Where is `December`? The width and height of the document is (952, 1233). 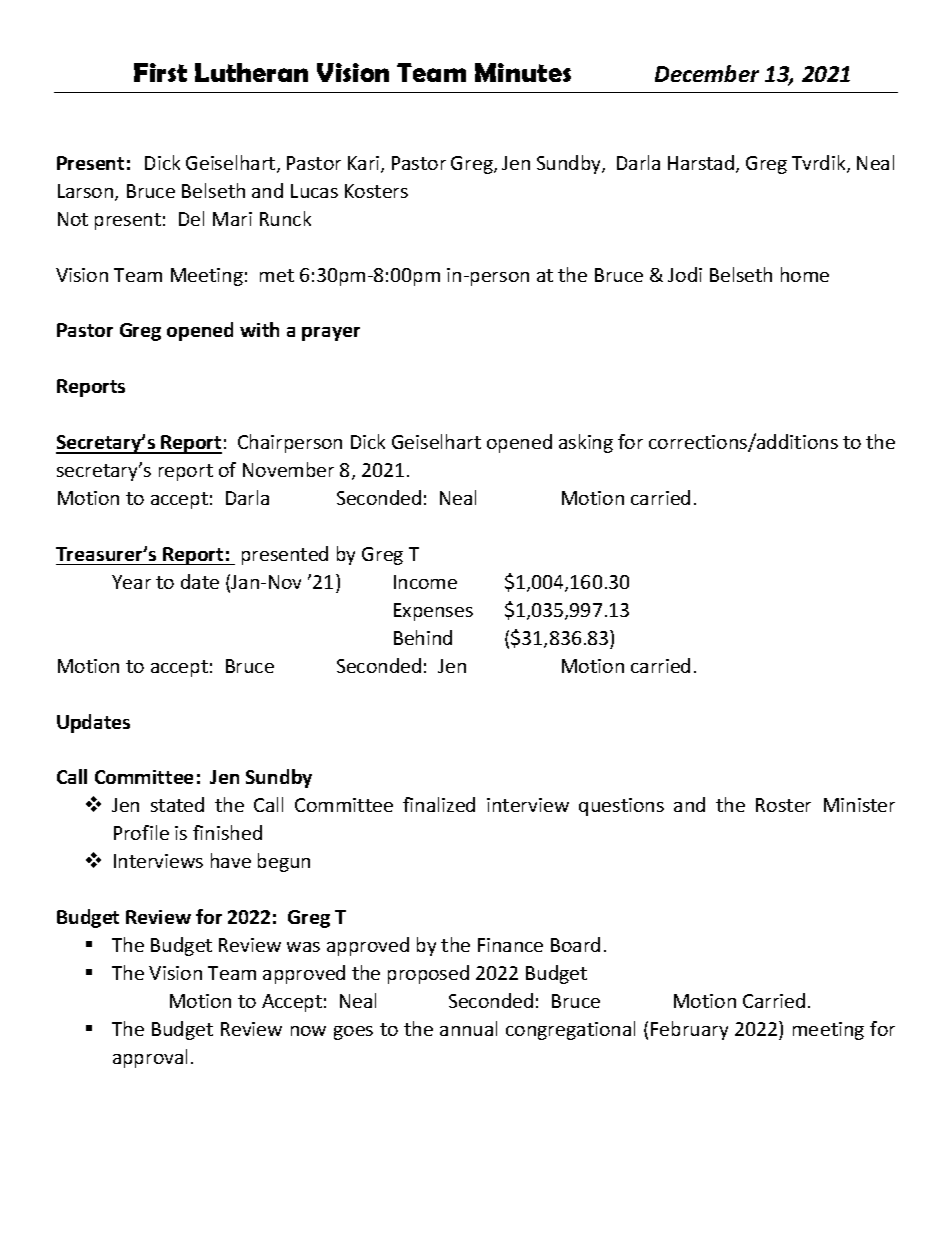 December is located at coordinates (707, 73).
